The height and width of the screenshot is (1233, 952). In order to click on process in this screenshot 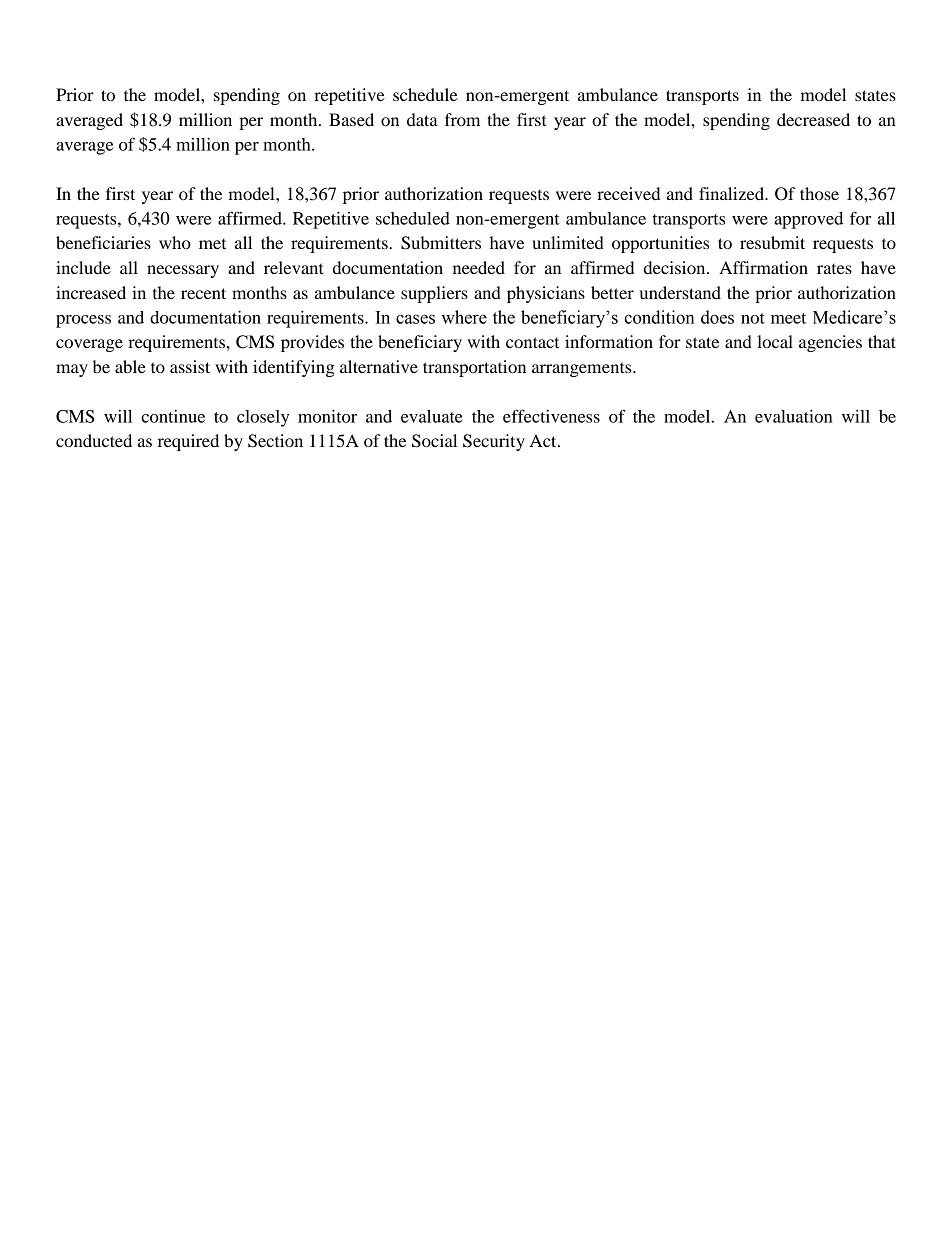, I will do `click(83, 321)`.
